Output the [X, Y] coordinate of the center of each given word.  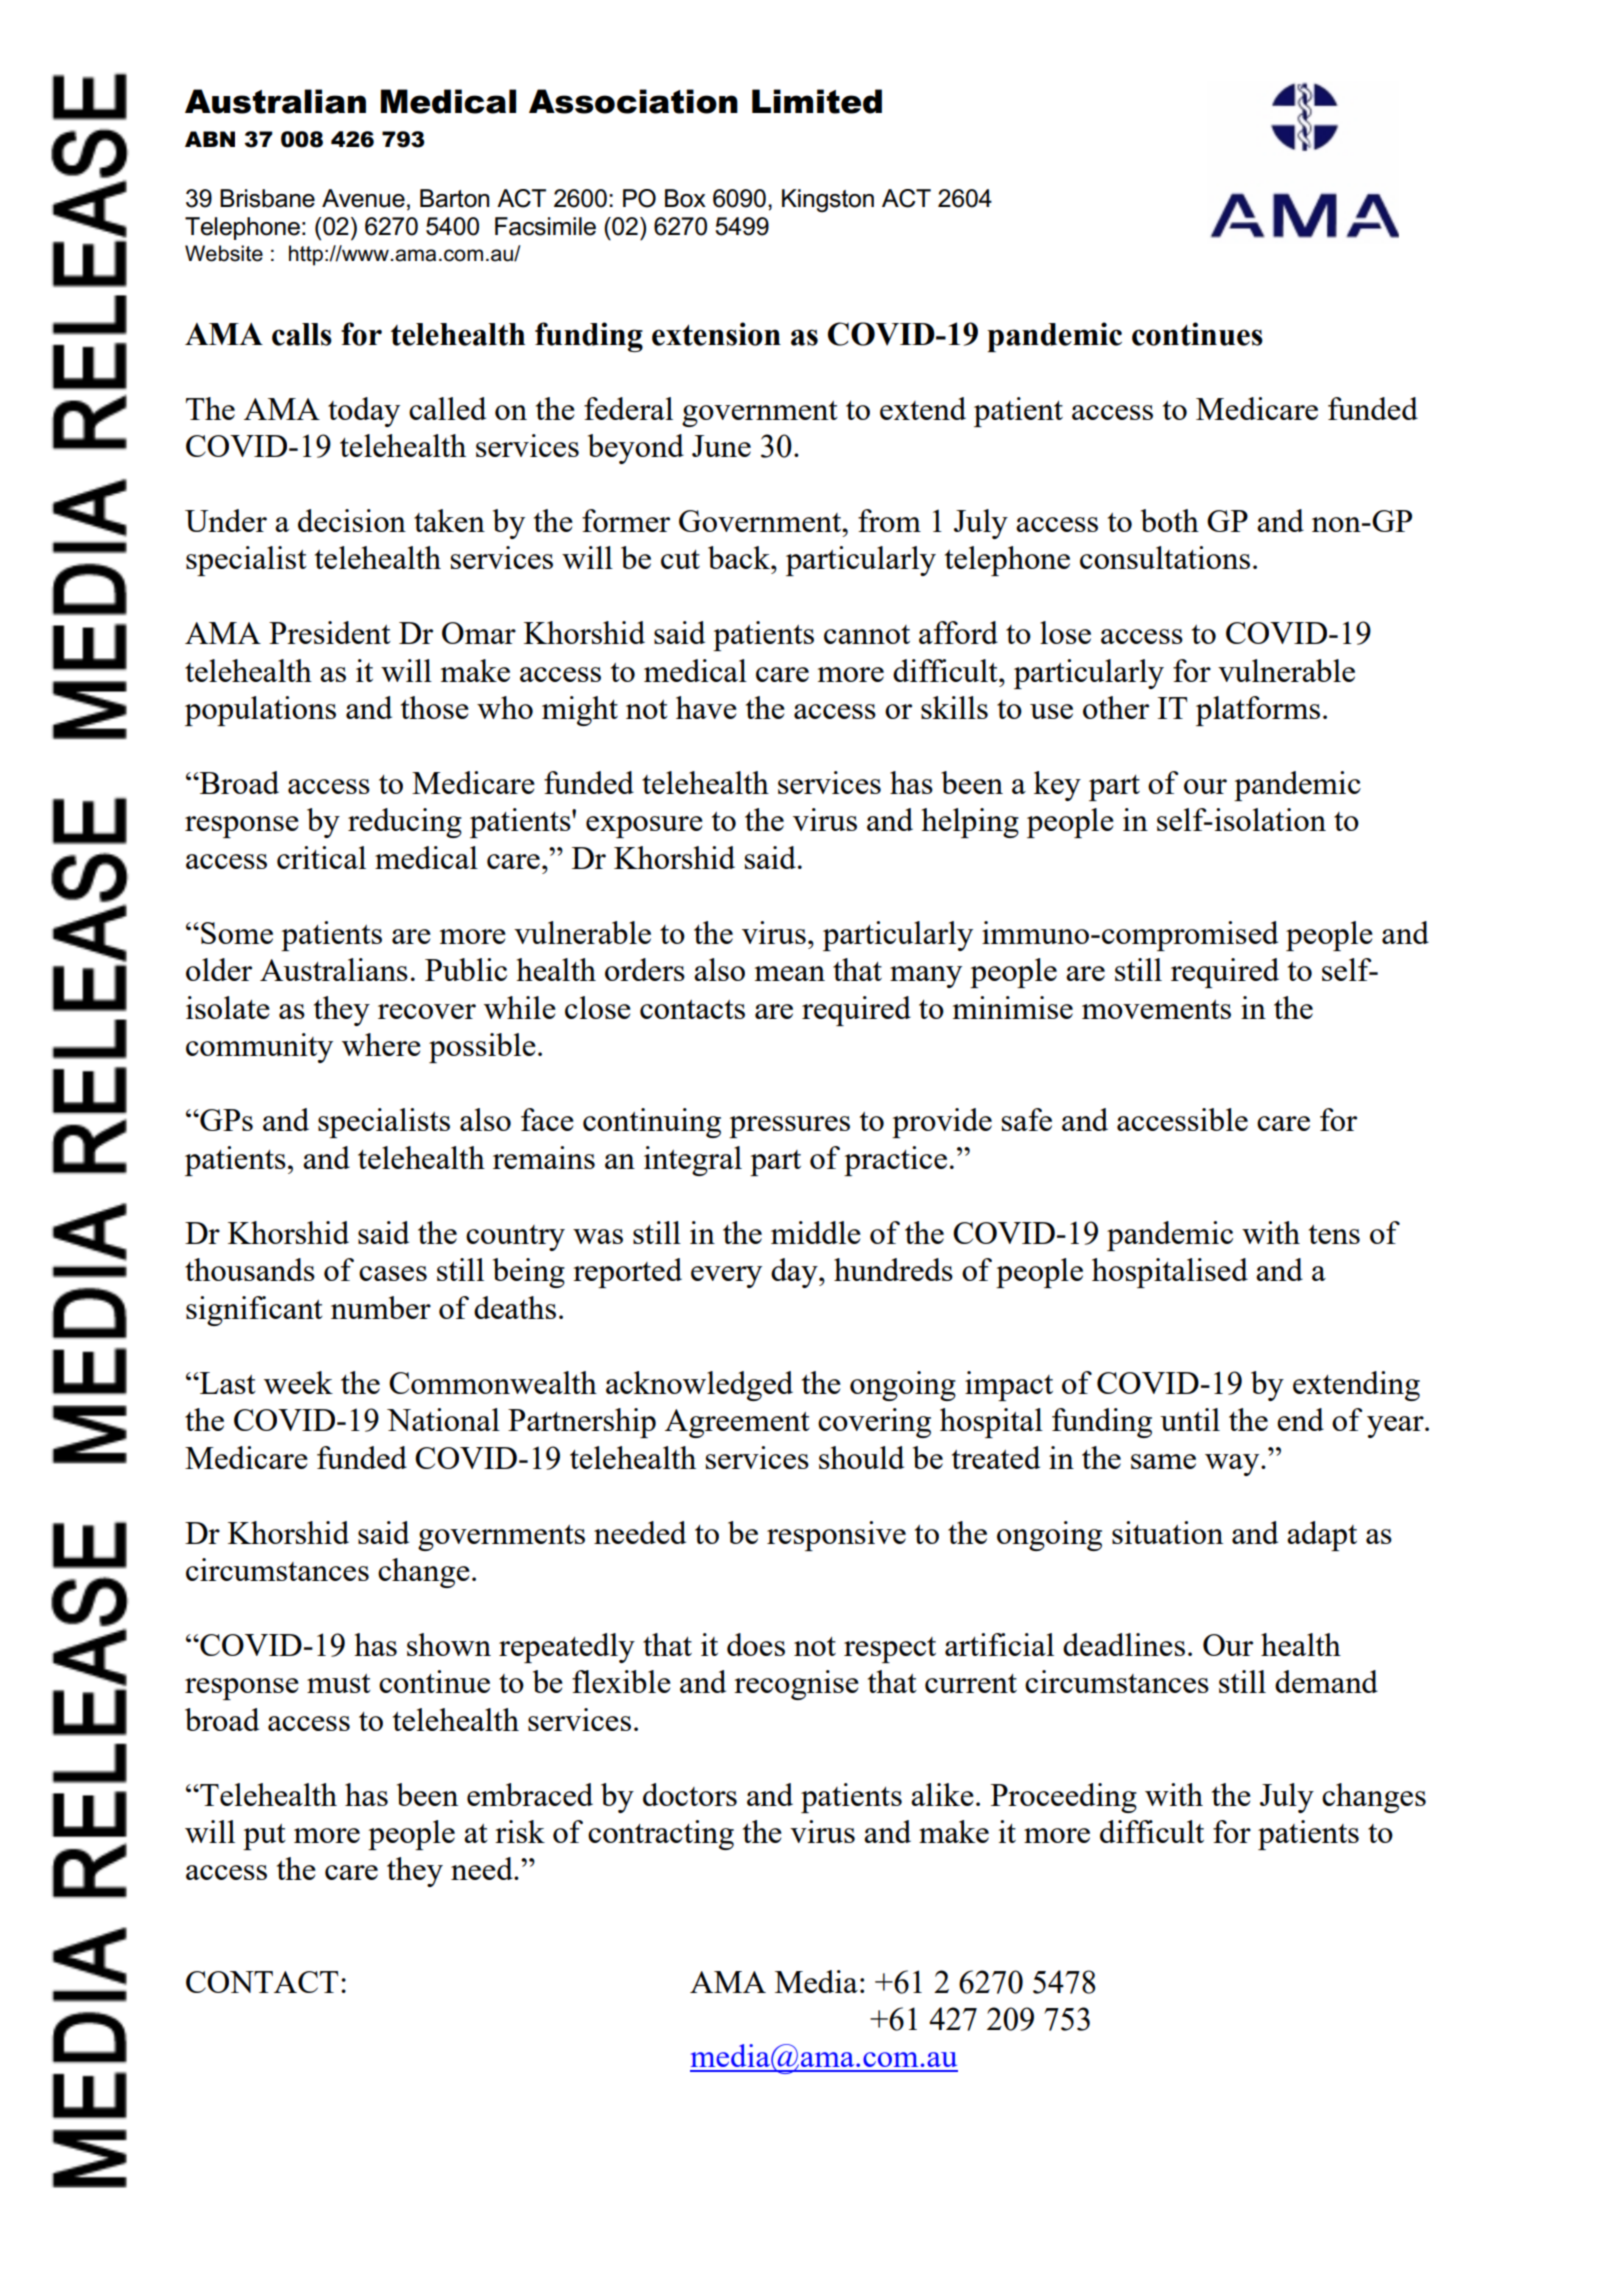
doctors [690, 1794]
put [264, 1837]
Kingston [828, 201]
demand [1326, 1681]
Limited [817, 101]
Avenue [363, 198]
